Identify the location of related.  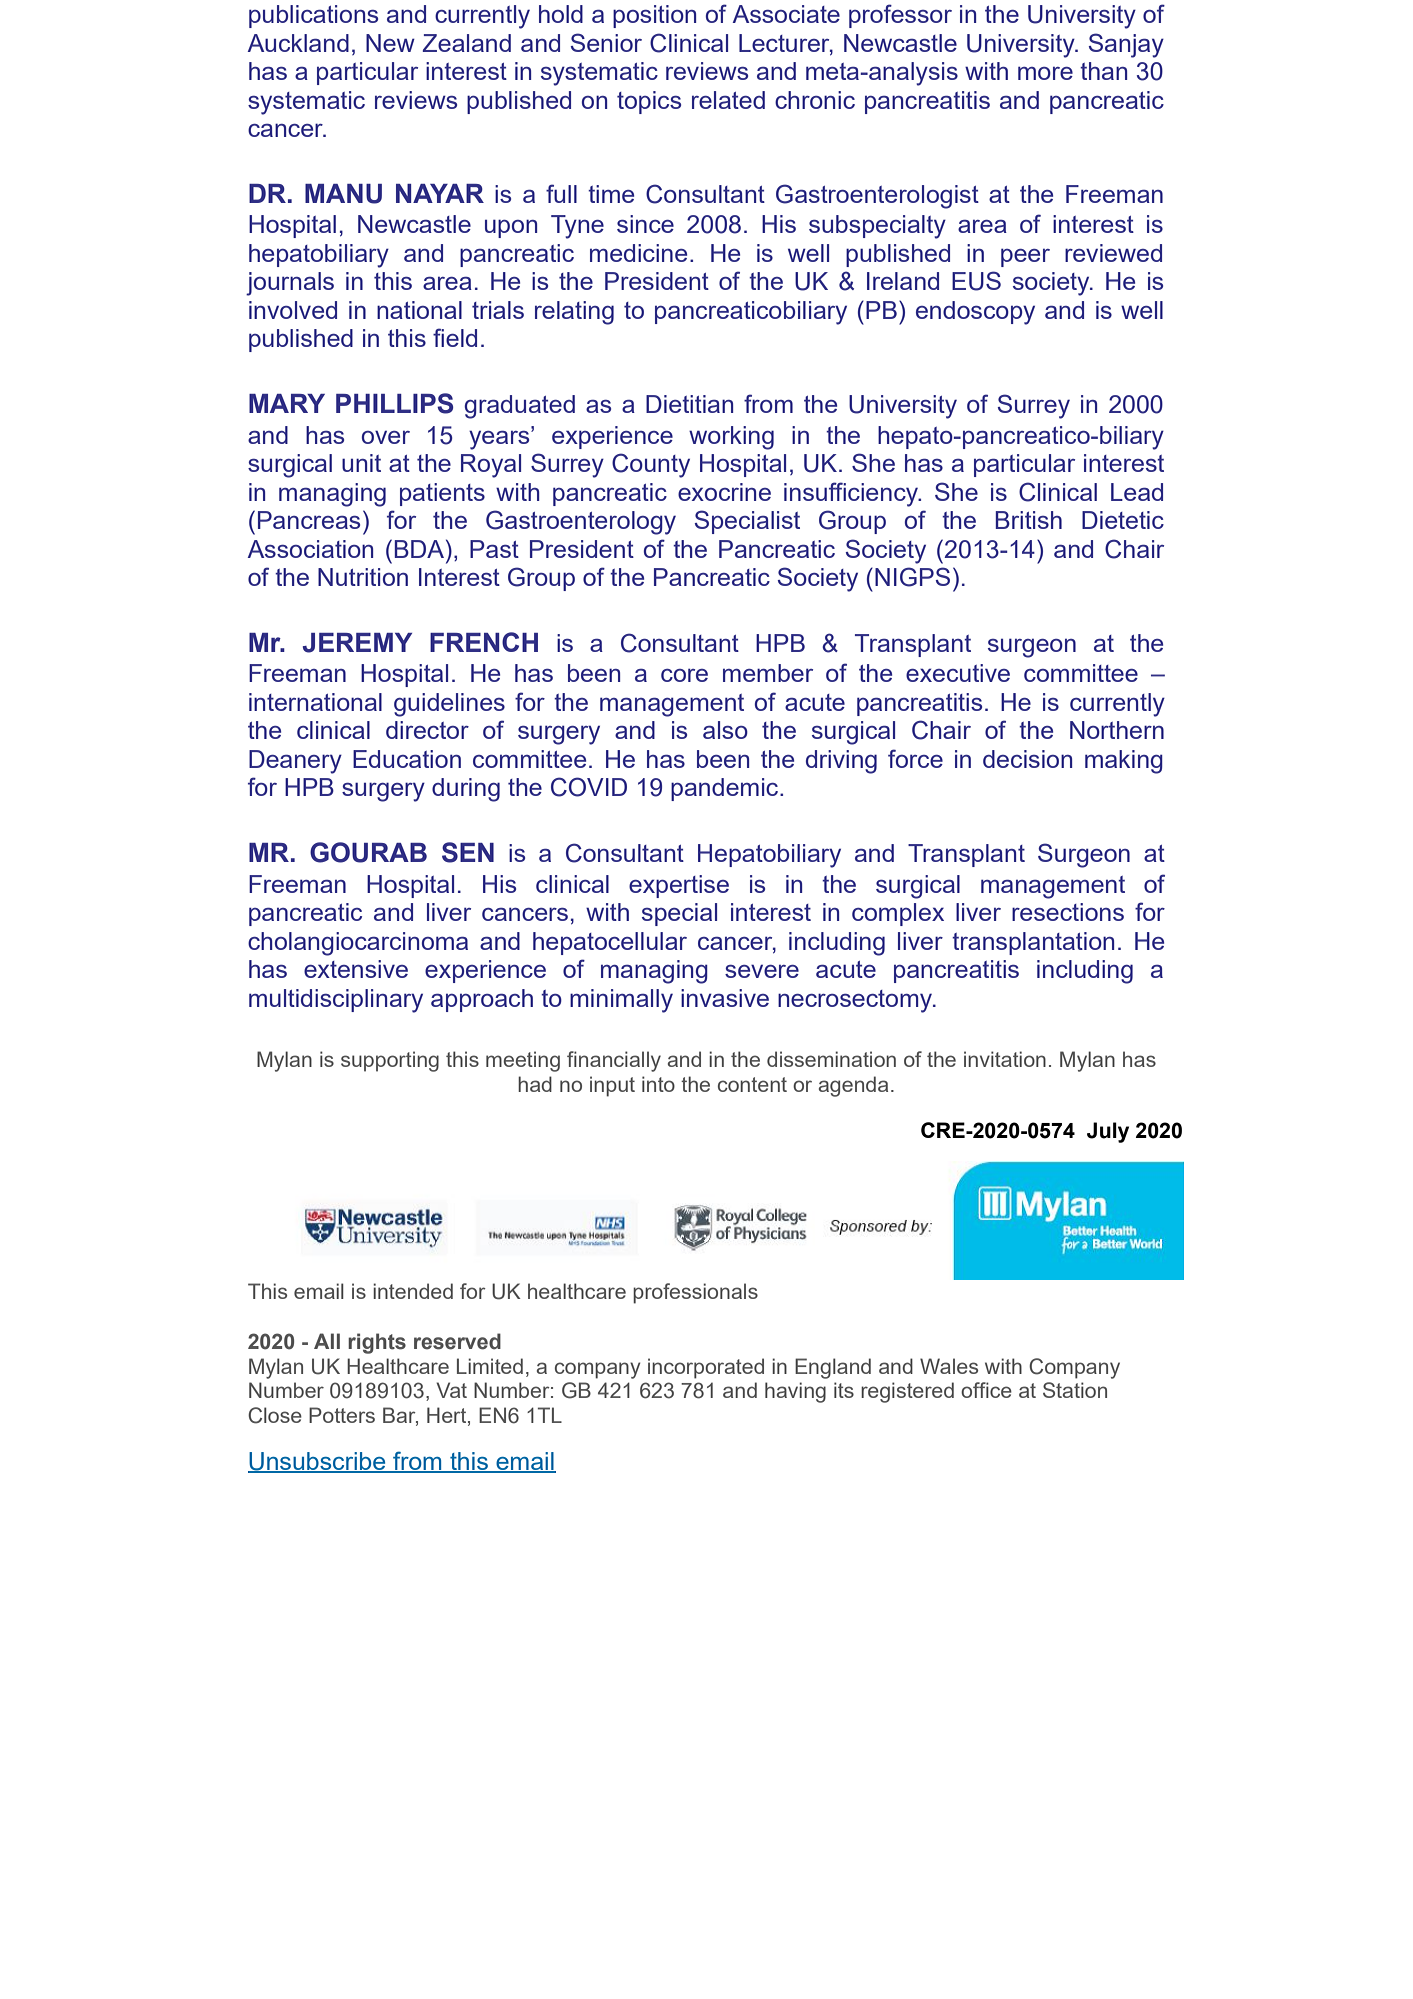
(728, 100).
